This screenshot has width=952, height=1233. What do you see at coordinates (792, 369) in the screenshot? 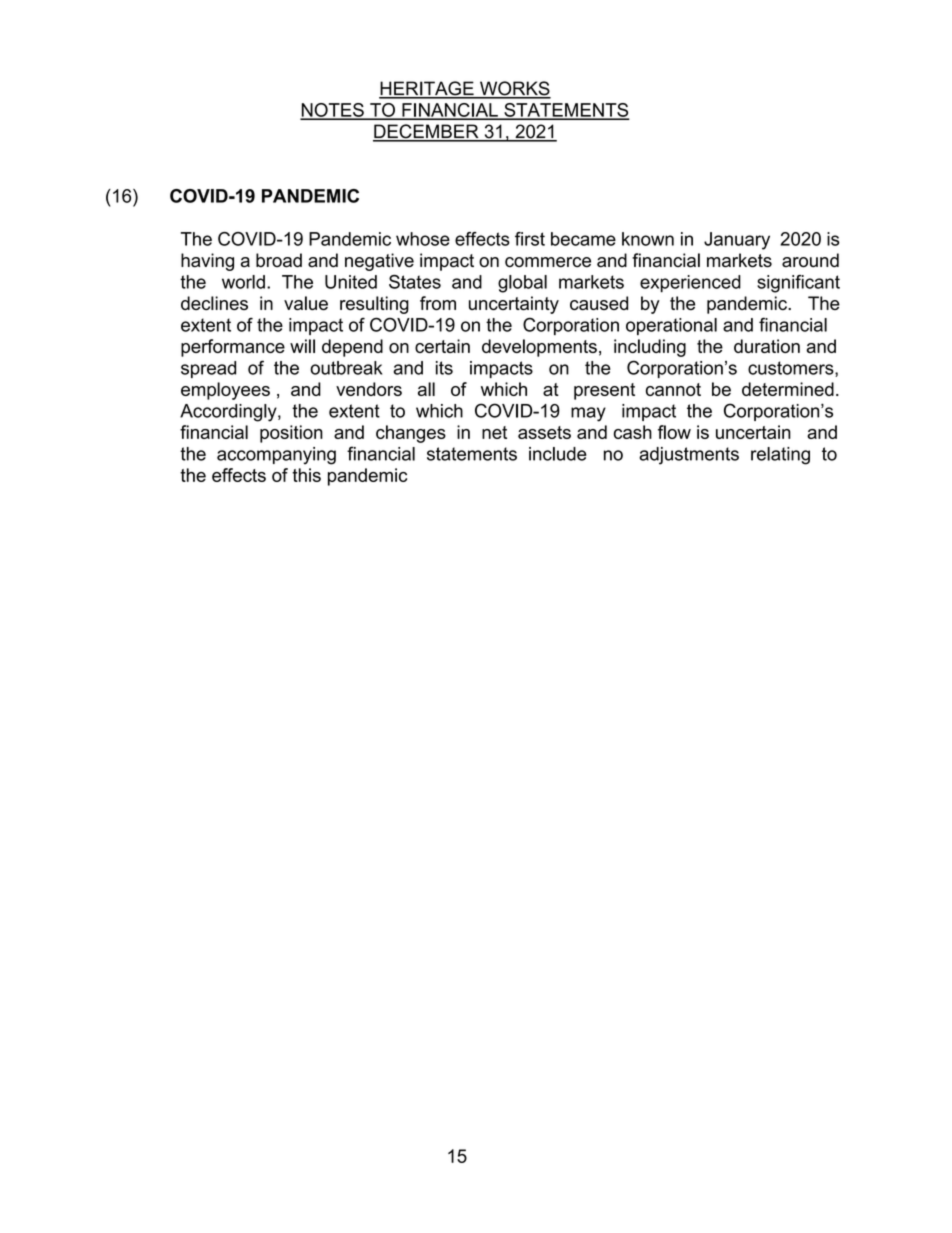
I see `customers` at bounding box center [792, 369].
